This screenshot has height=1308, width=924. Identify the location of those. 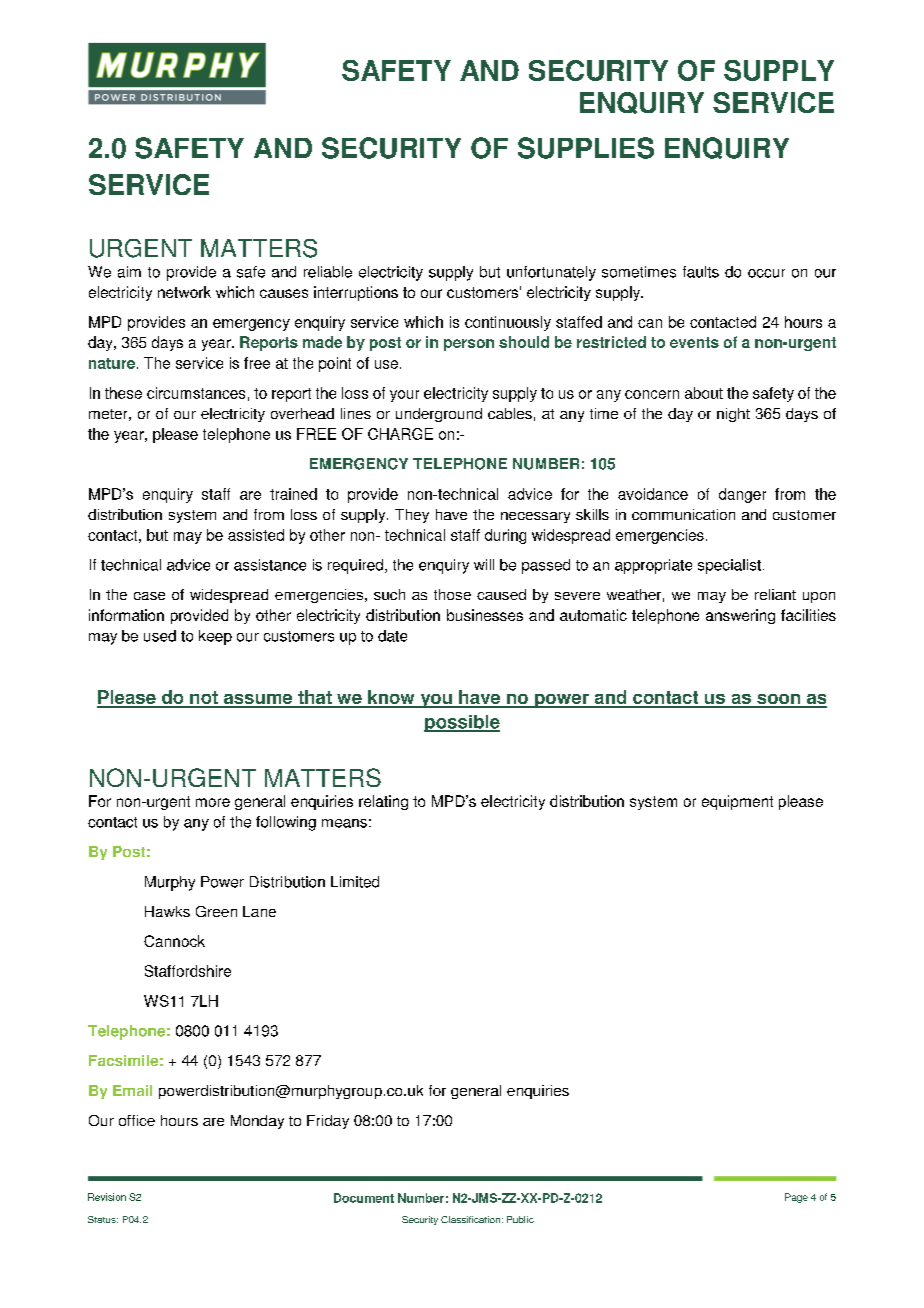
(452, 594).
